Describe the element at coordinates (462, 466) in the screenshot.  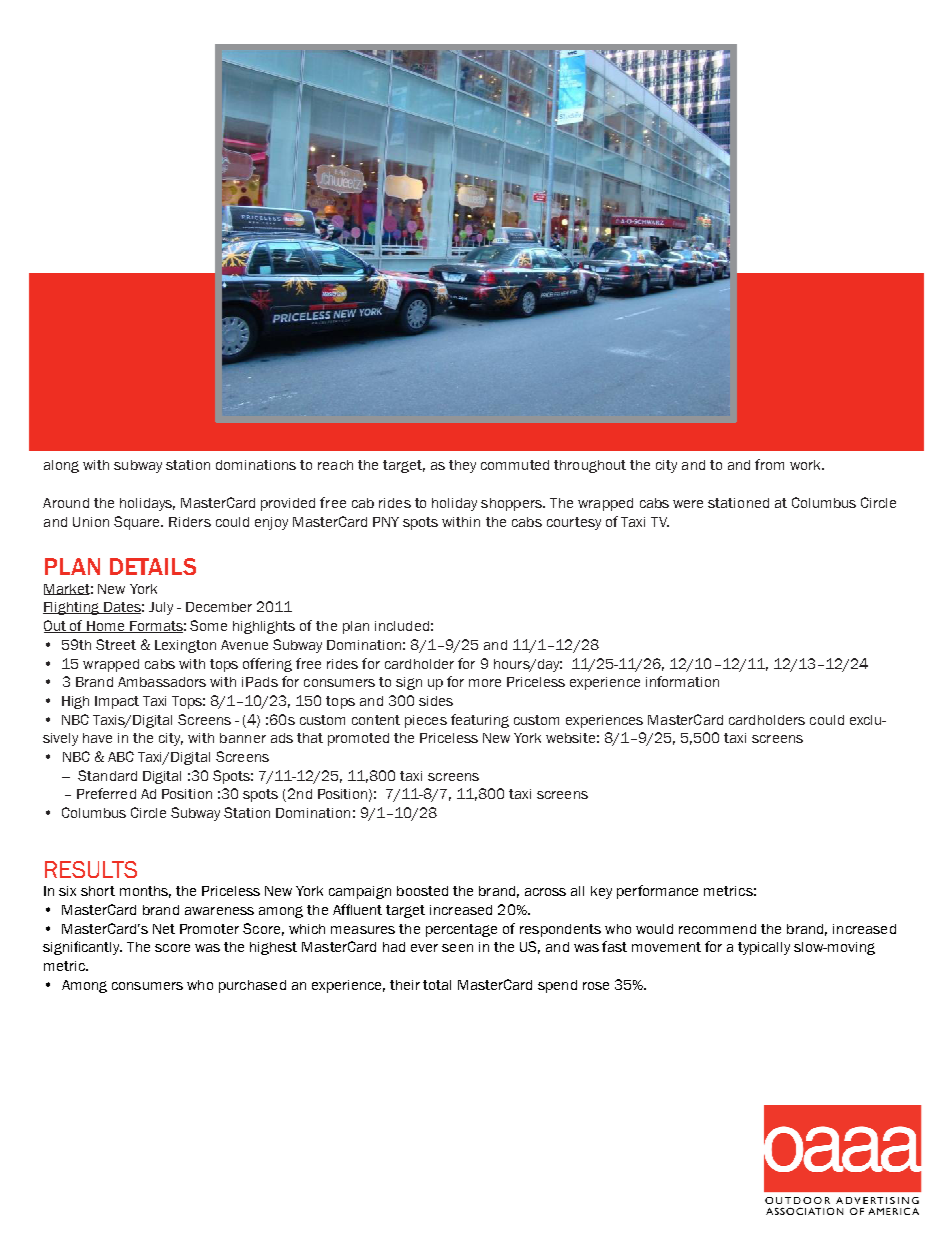
I see `they` at that location.
